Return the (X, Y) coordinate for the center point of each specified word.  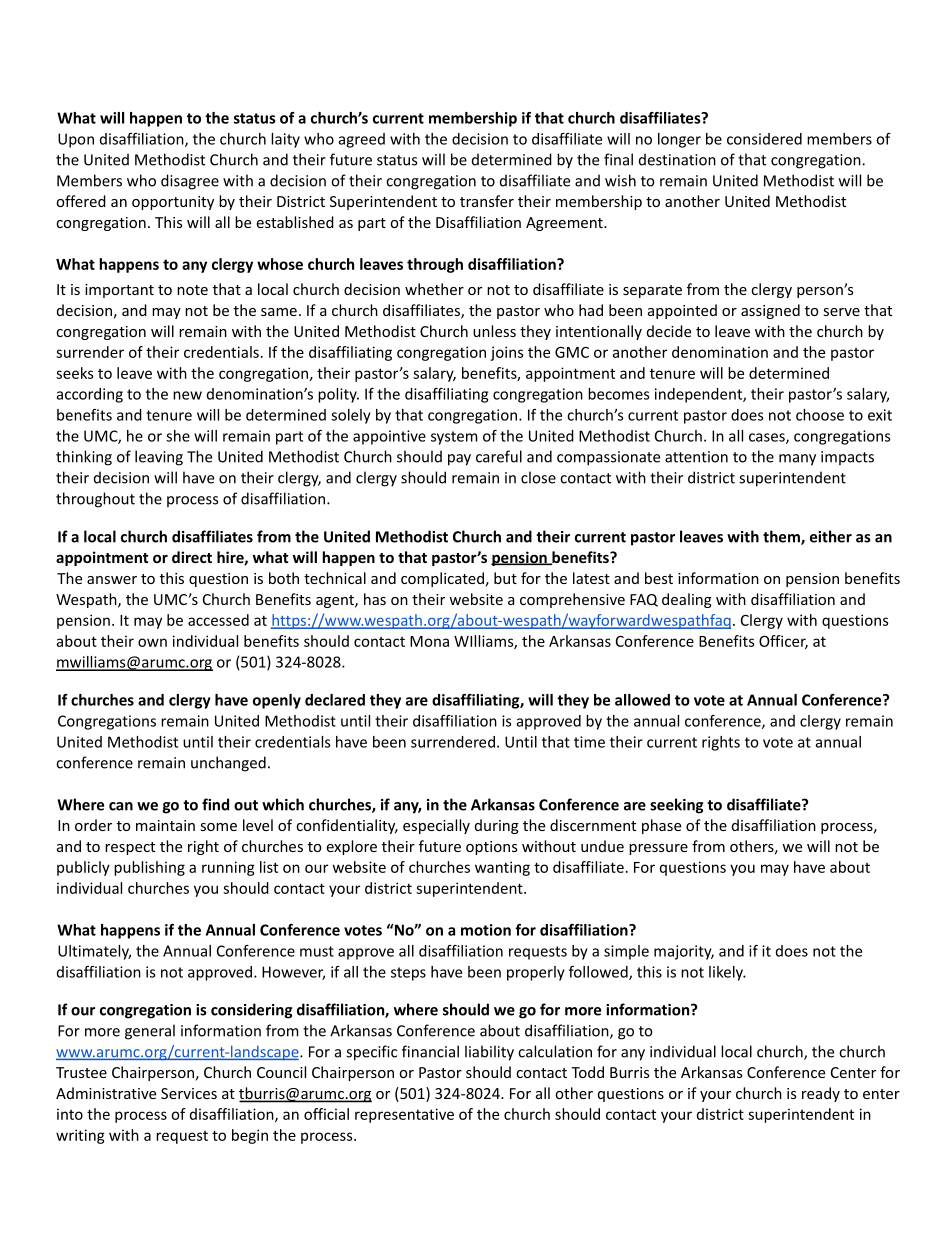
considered (764, 139)
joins (507, 353)
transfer (487, 201)
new (187, 395)
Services (189, 1093)
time (589, 742)
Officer (783, 642)
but (505, 578)
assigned (770, 311)
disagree (190, 182)
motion (486, 930)
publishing (149, 868)
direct (192, 557)
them (782, 537)
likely (727, 973)
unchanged (228, 764)
